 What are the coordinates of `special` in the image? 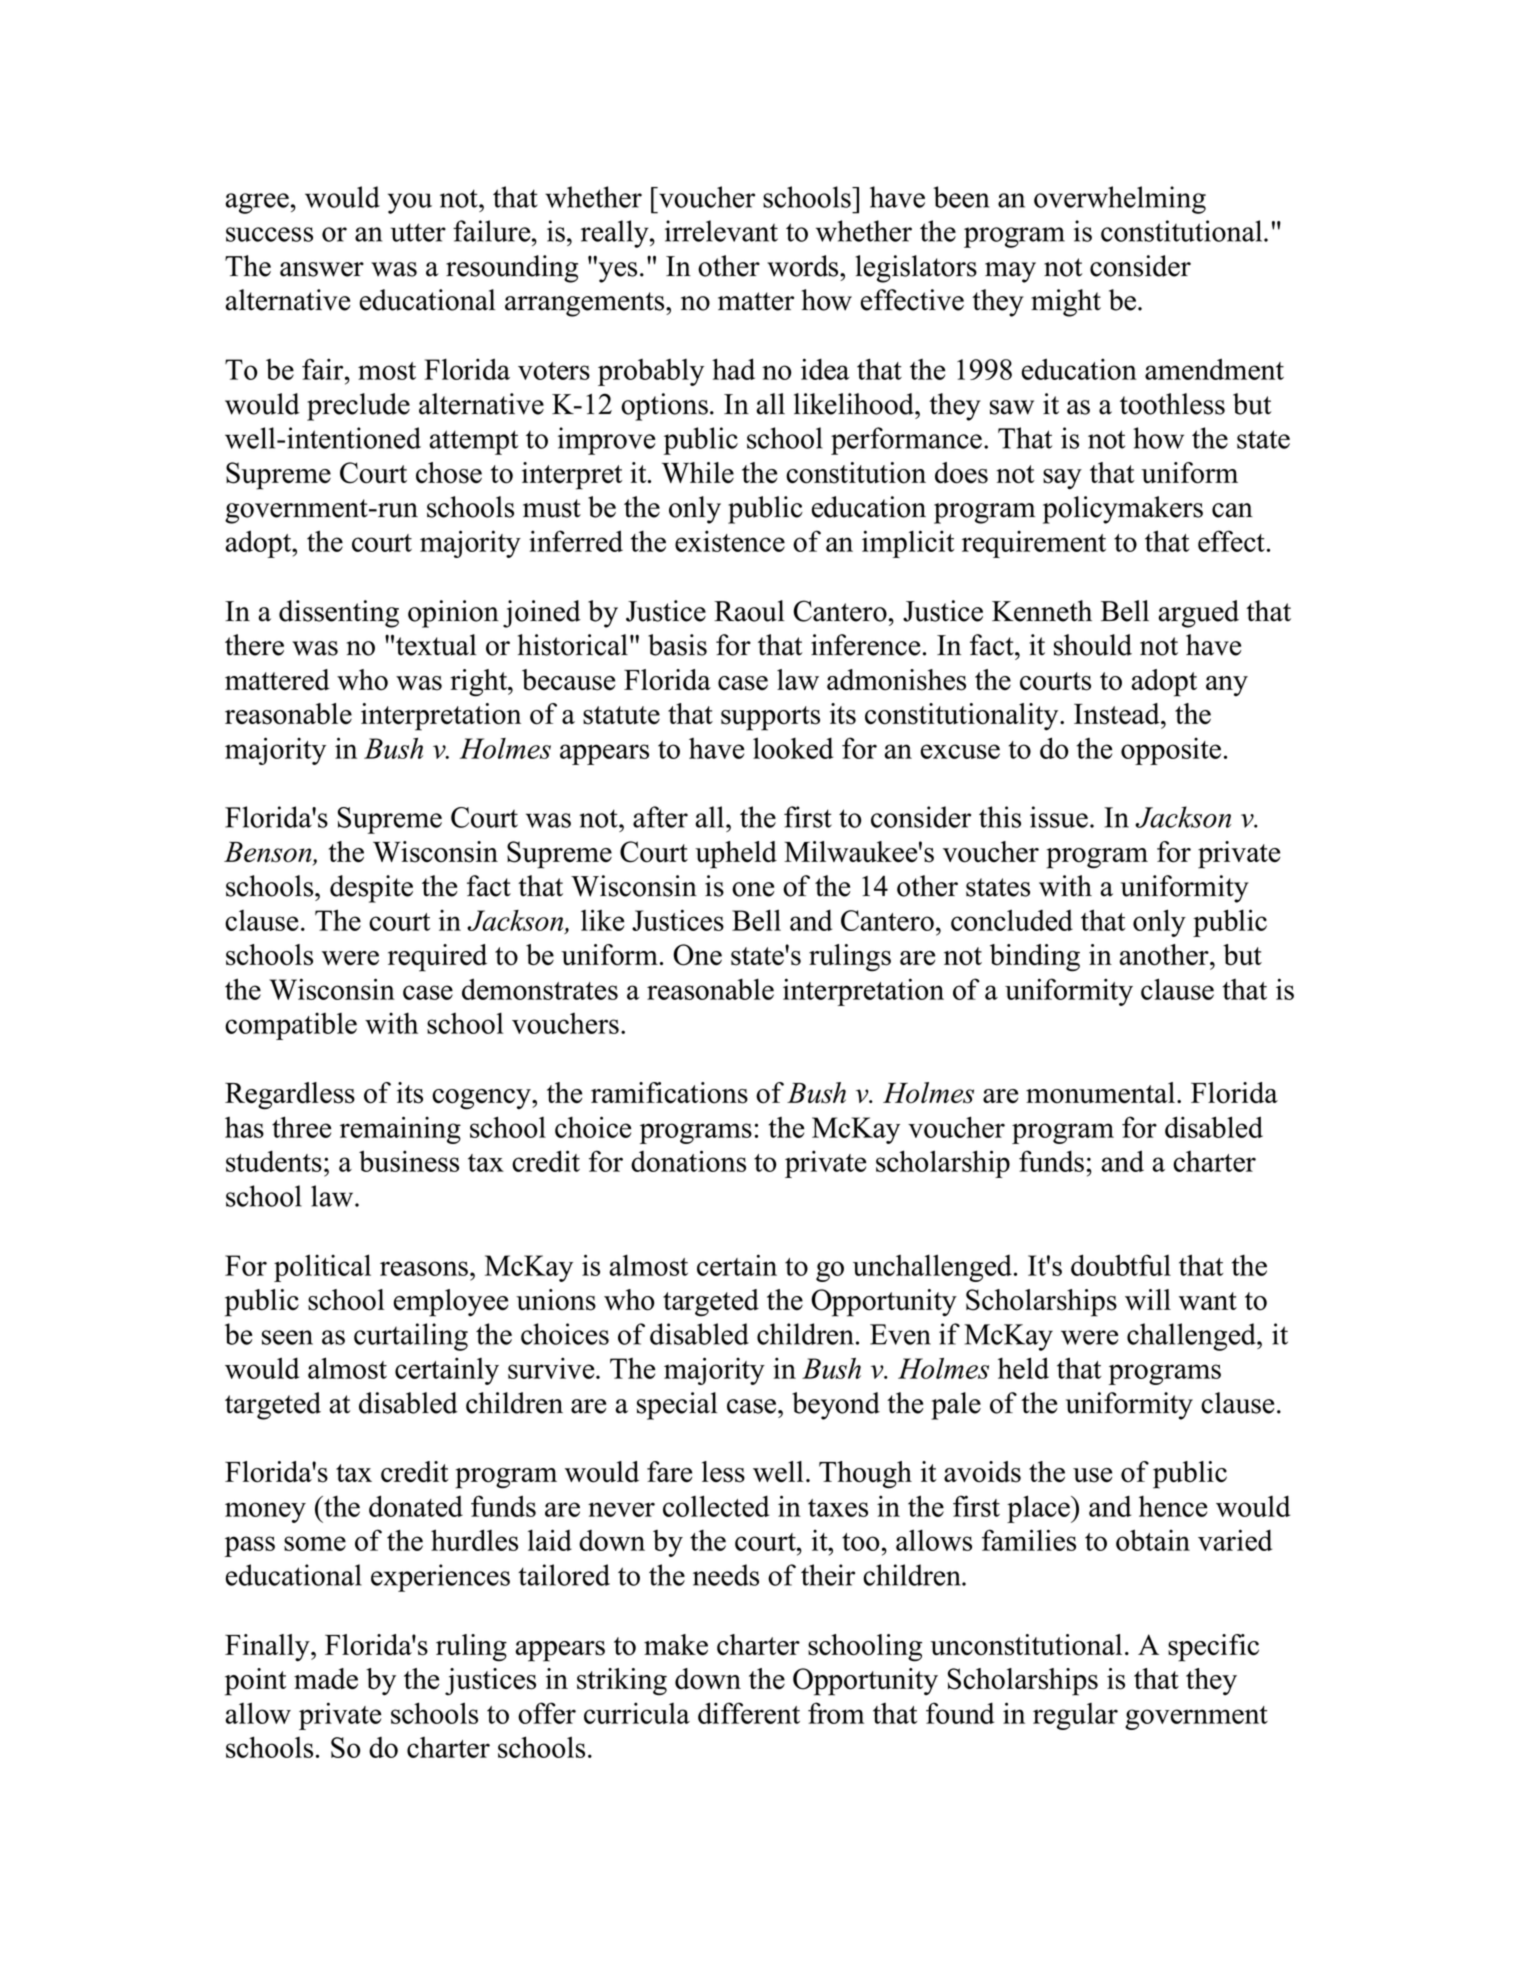 It's located at (677, 1406).
